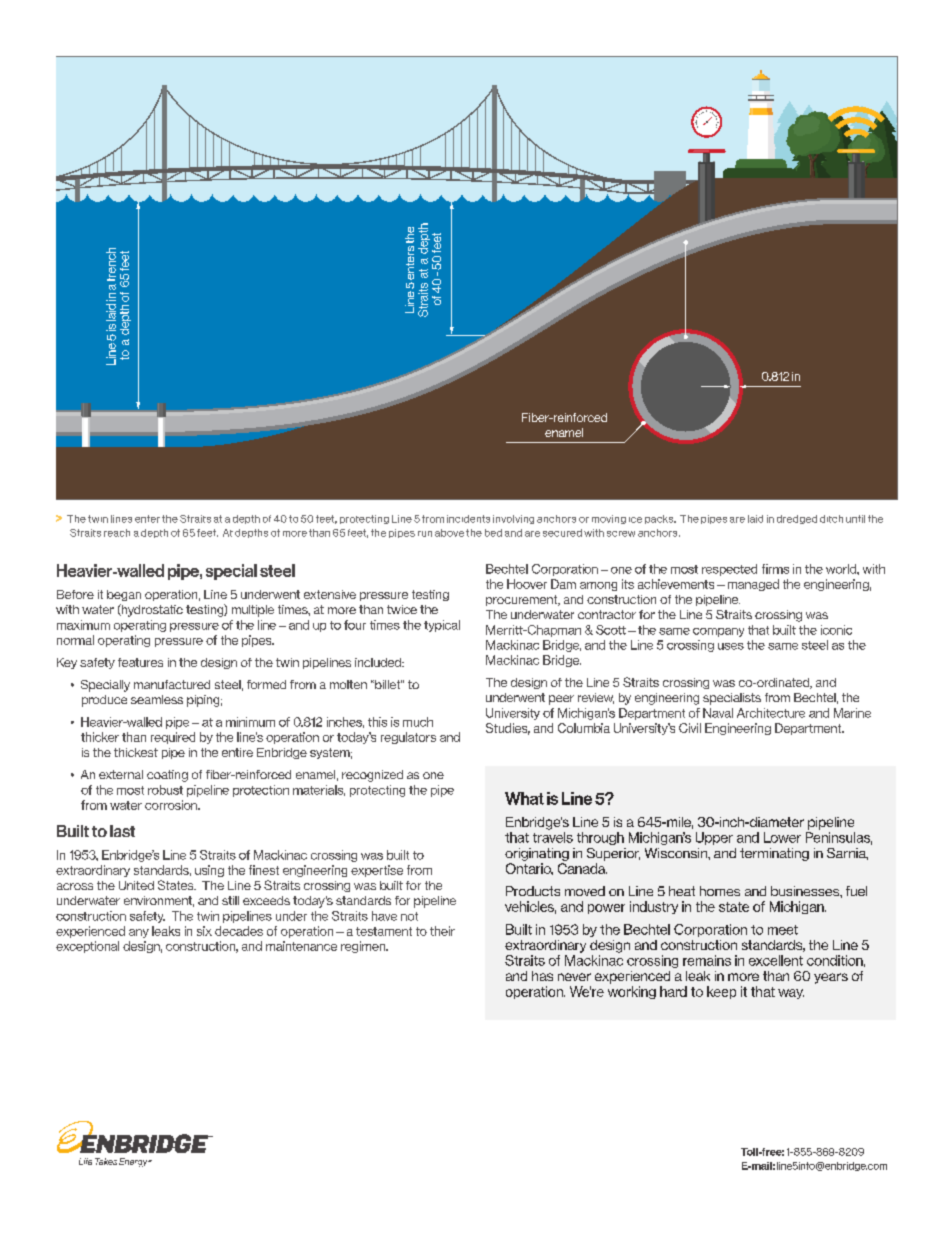 Image resolution: width=952 pixels, height=1233 pixels. Describe the element at coordinates (542, 976) in the document. I see `has` at that location.
